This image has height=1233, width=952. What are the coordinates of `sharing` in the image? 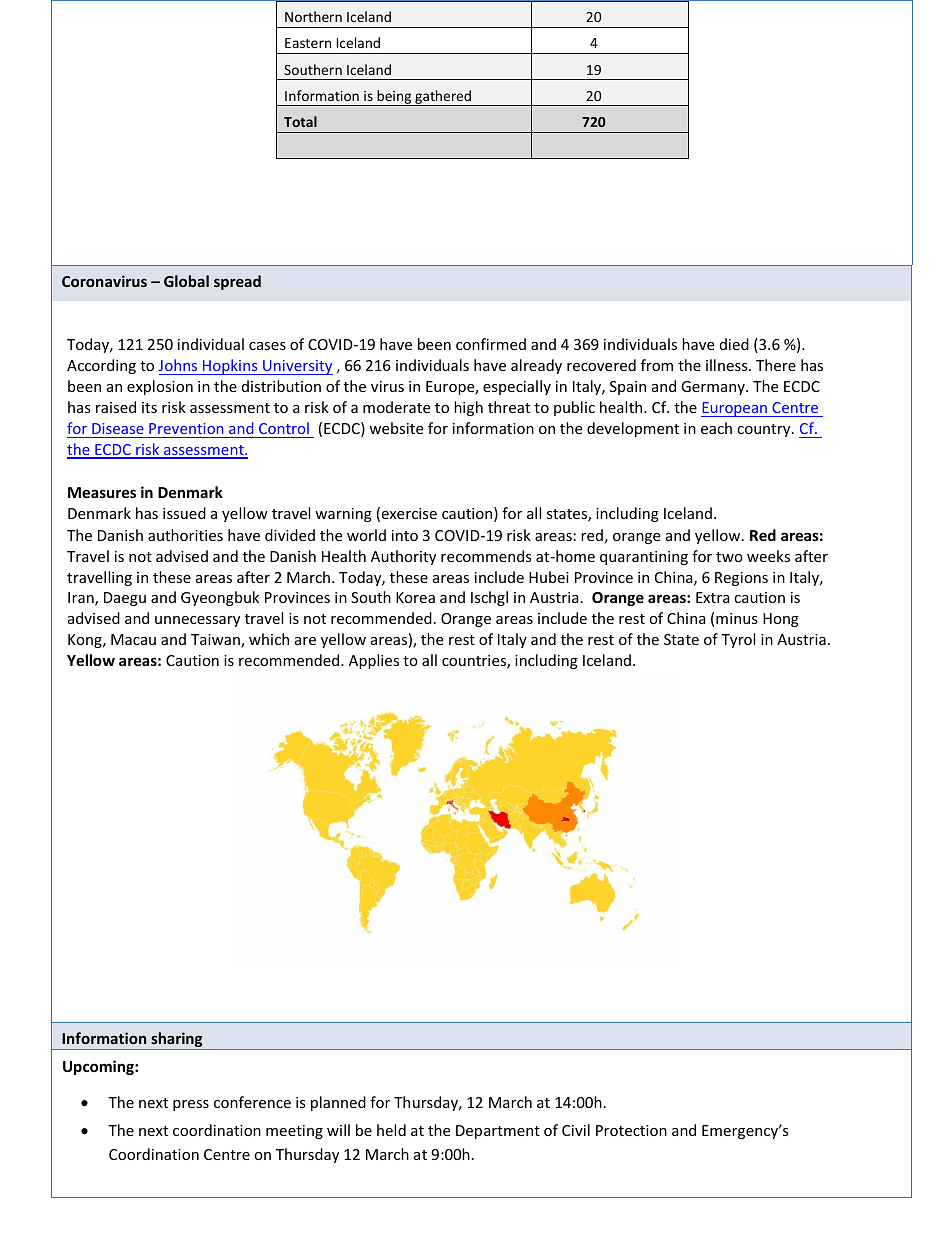 It's located at (177, 1041).
